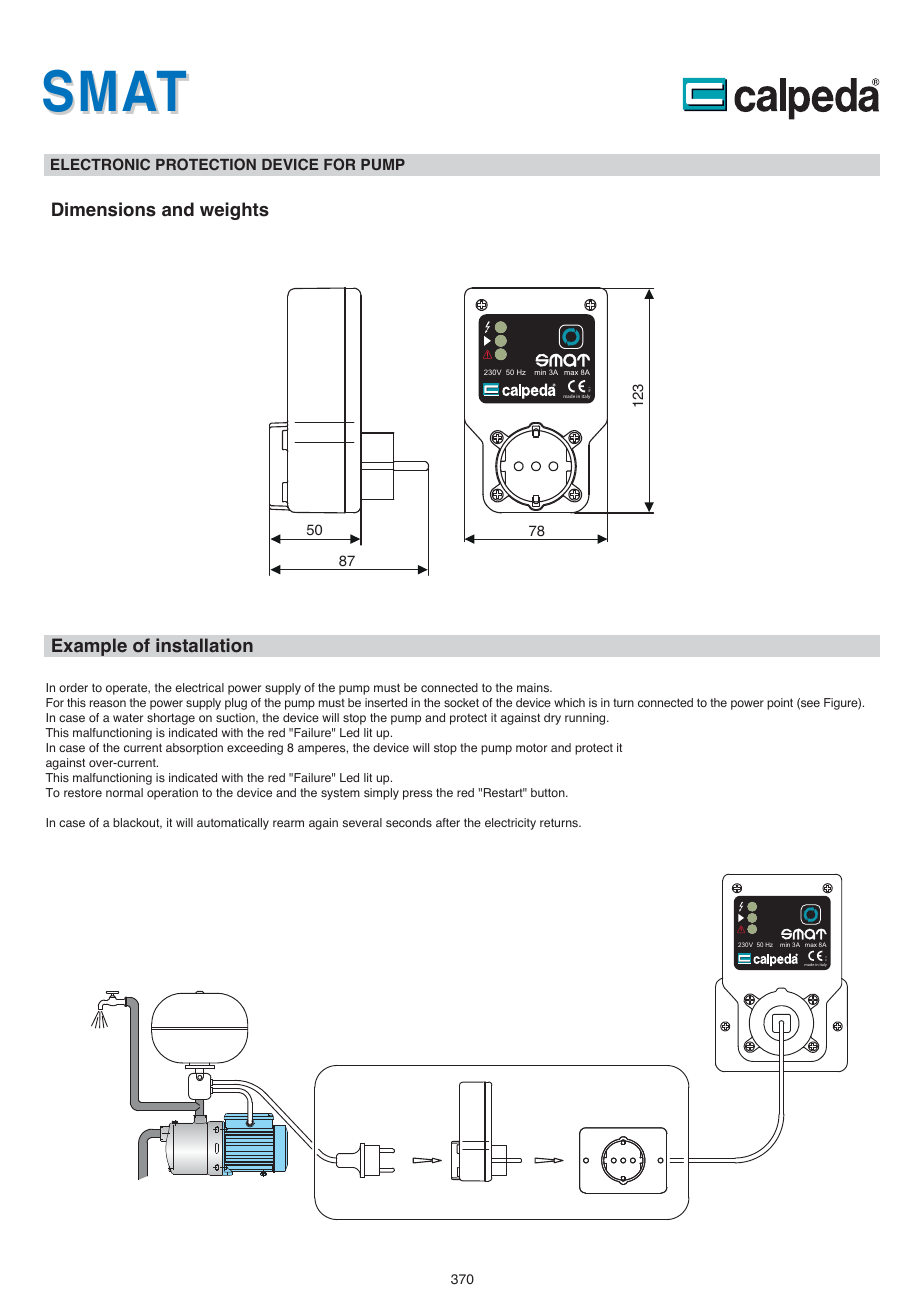 The image size is (924, 1308). I want to click on electricity, so click(510, 824).
